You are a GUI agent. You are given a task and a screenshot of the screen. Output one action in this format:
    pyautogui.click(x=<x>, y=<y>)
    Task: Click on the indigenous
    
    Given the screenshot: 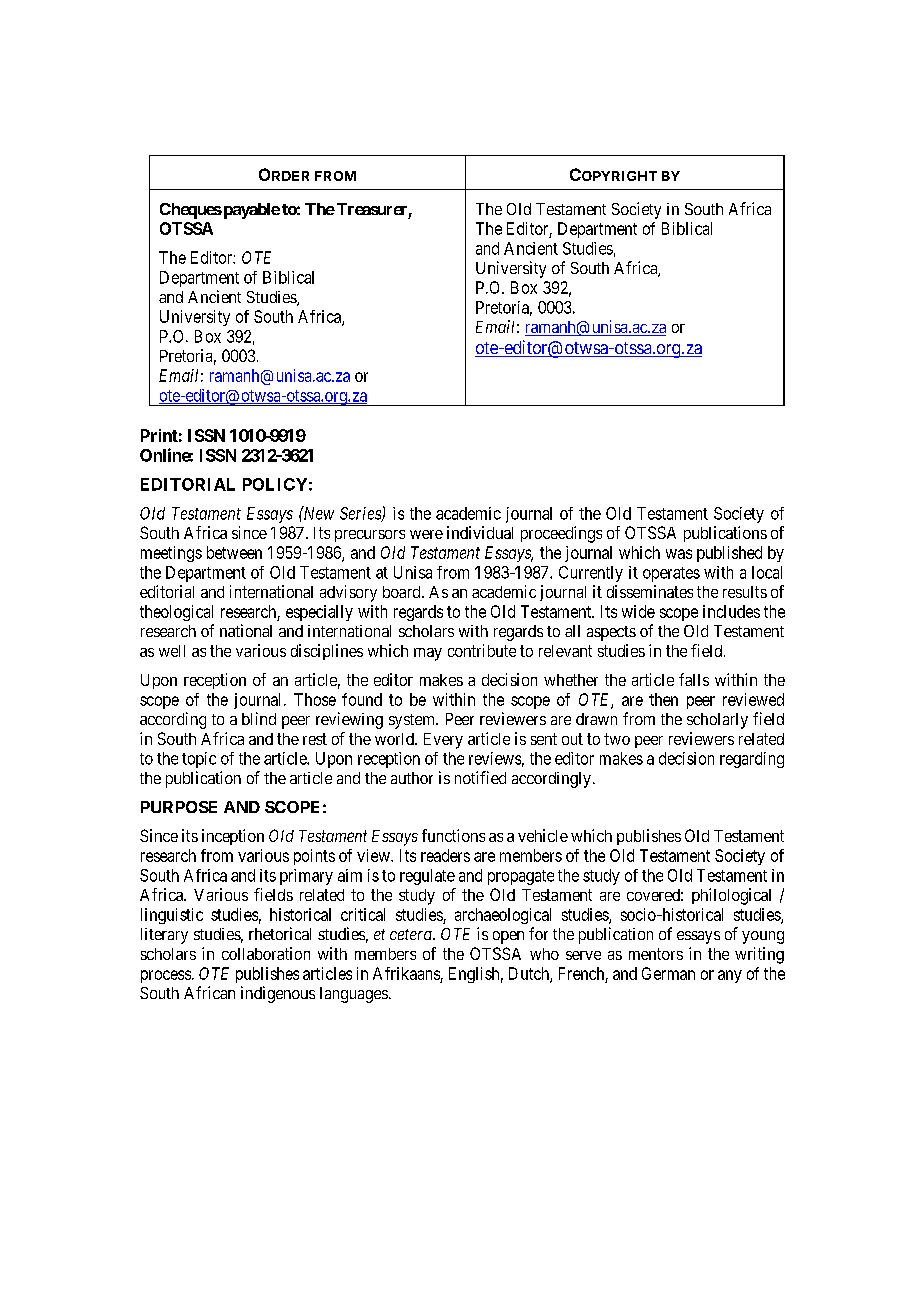 What is the action you would take?
    pyautogui.click(x=278, y=994)
